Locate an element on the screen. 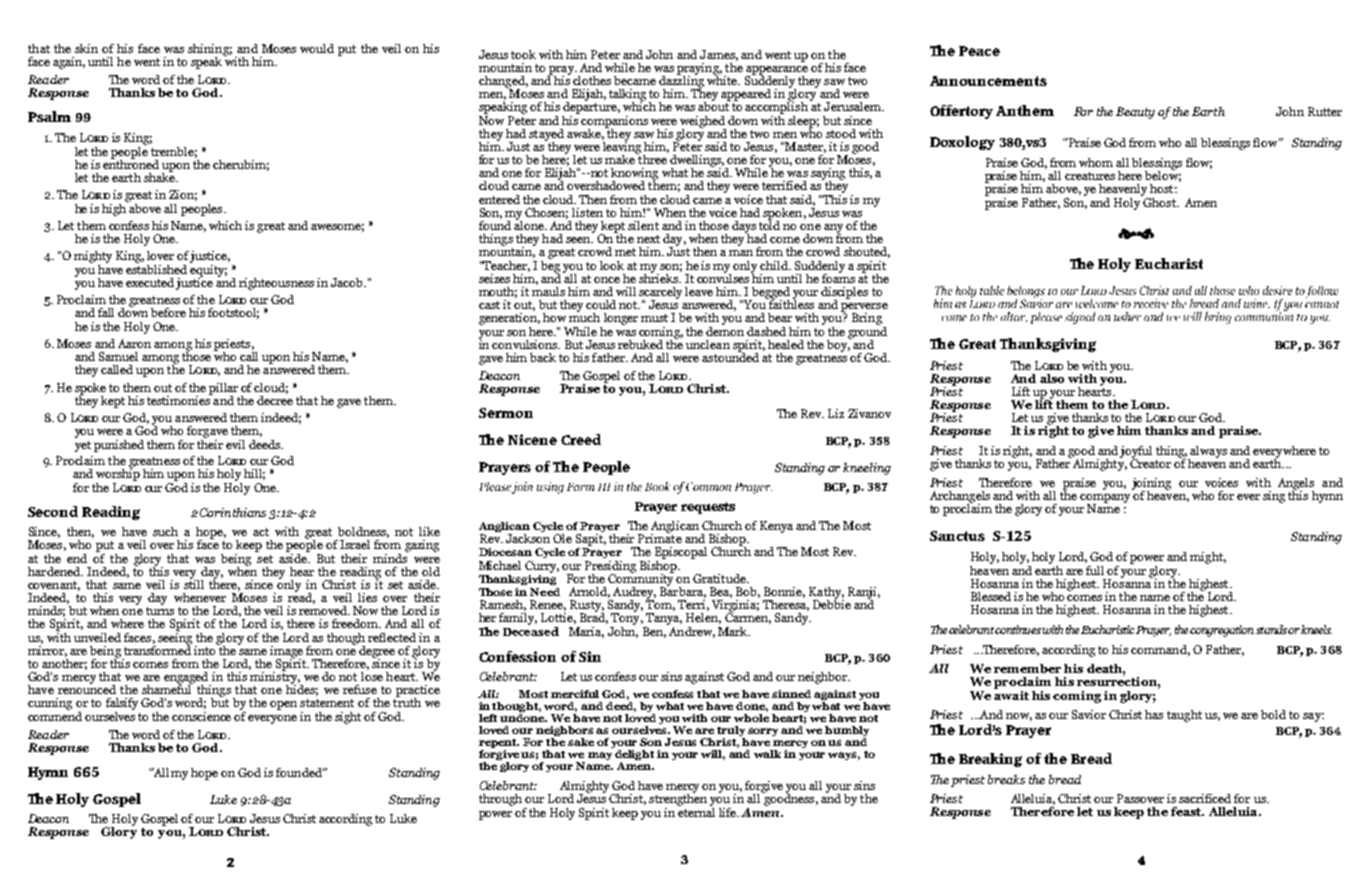 The image size is (1372, 887). such is located at coordinates (165, 531).
